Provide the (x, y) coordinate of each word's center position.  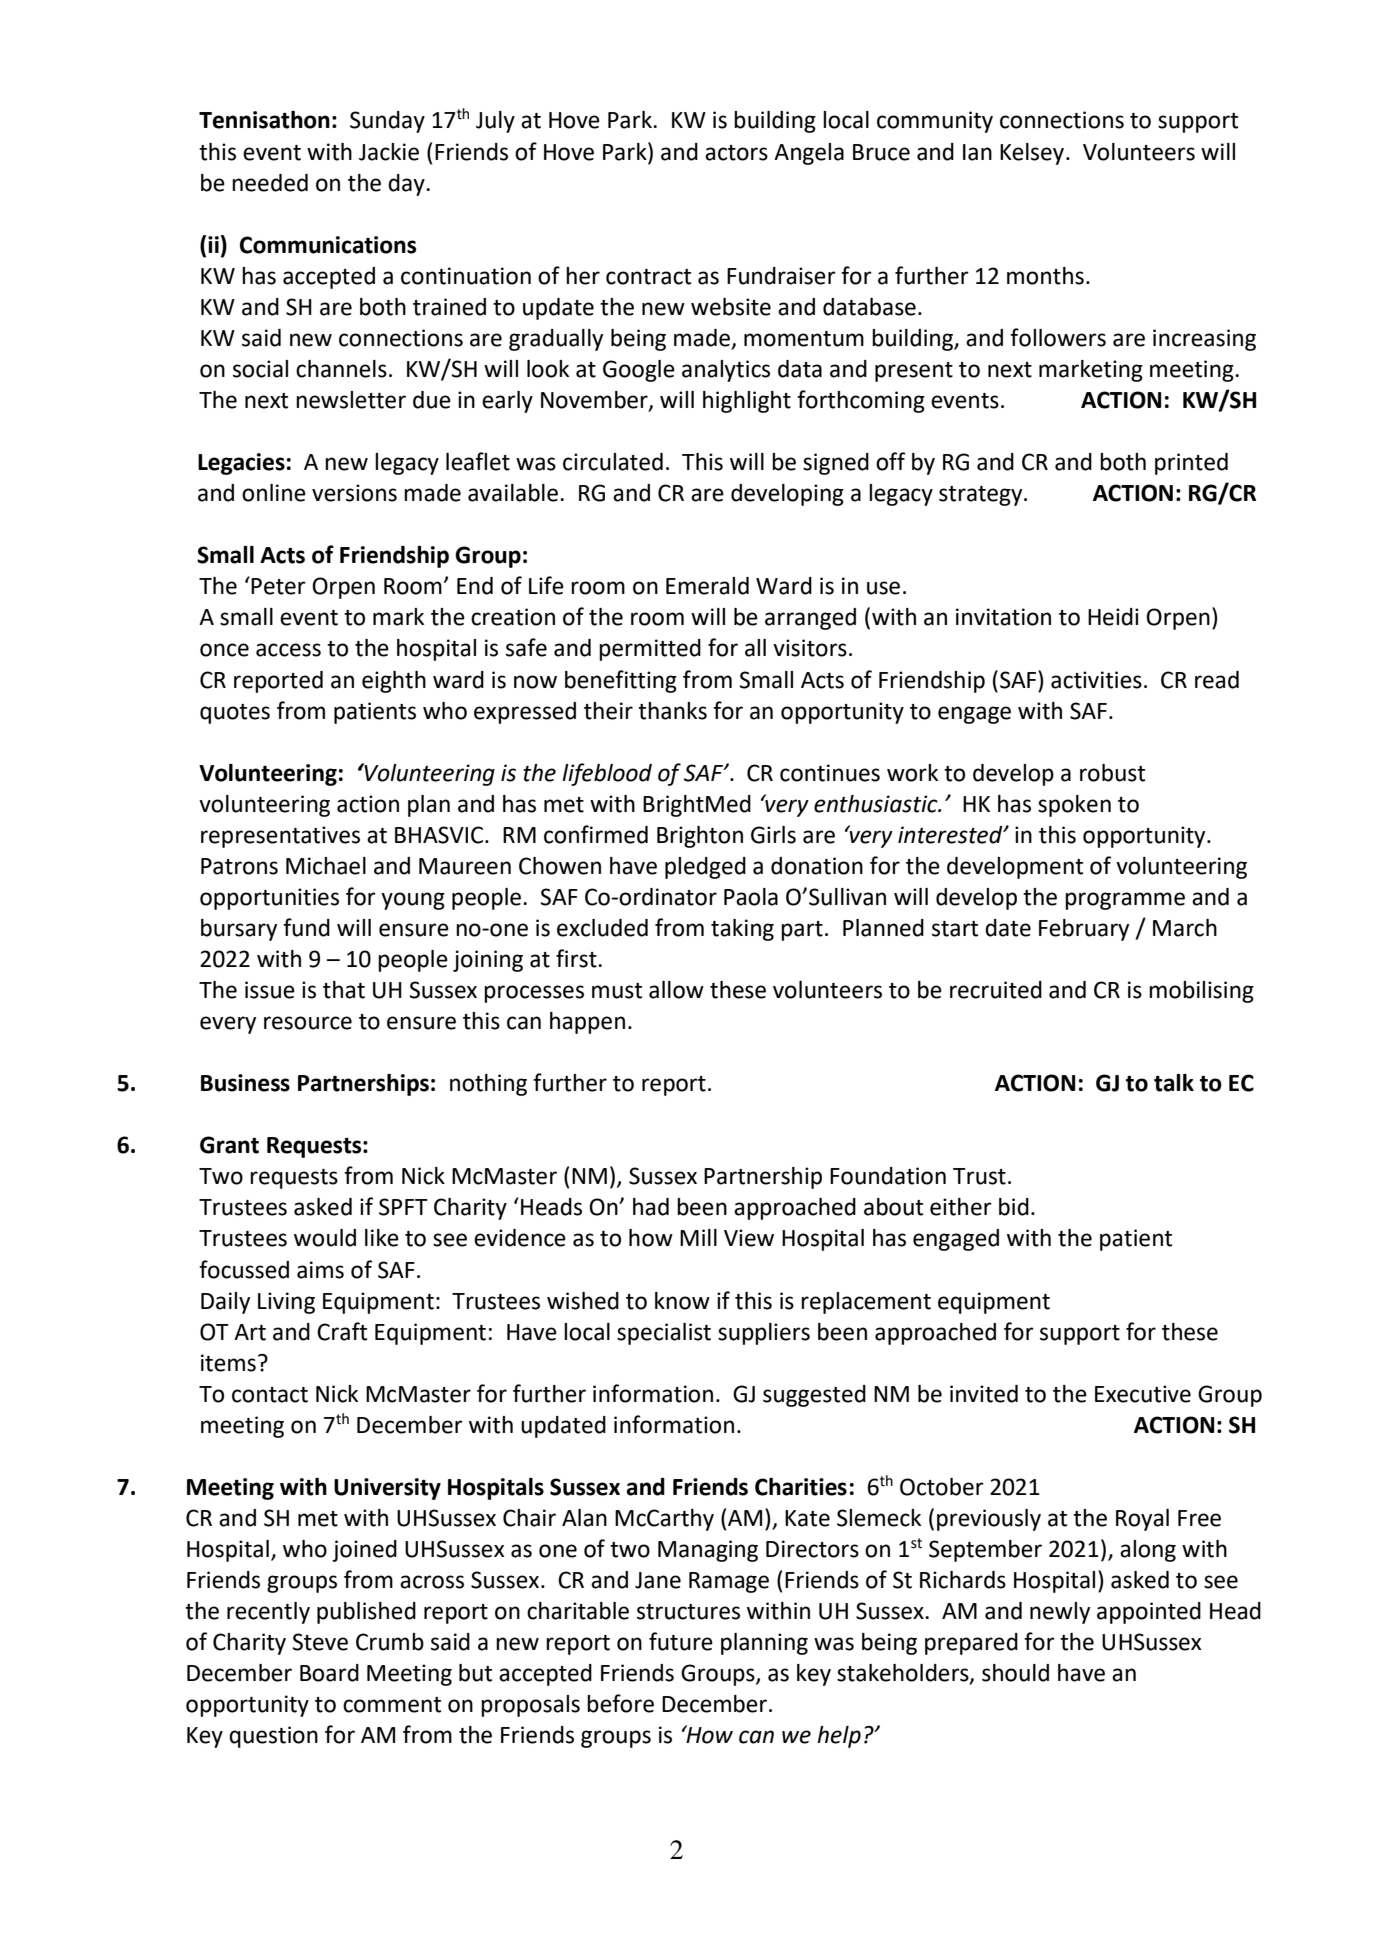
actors (736, 153)
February (1084, 930)
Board (329, 1673)
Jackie (389, 152)
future (681, 1641)
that (344, 990)
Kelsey (1032, 154)
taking (742, 930)
